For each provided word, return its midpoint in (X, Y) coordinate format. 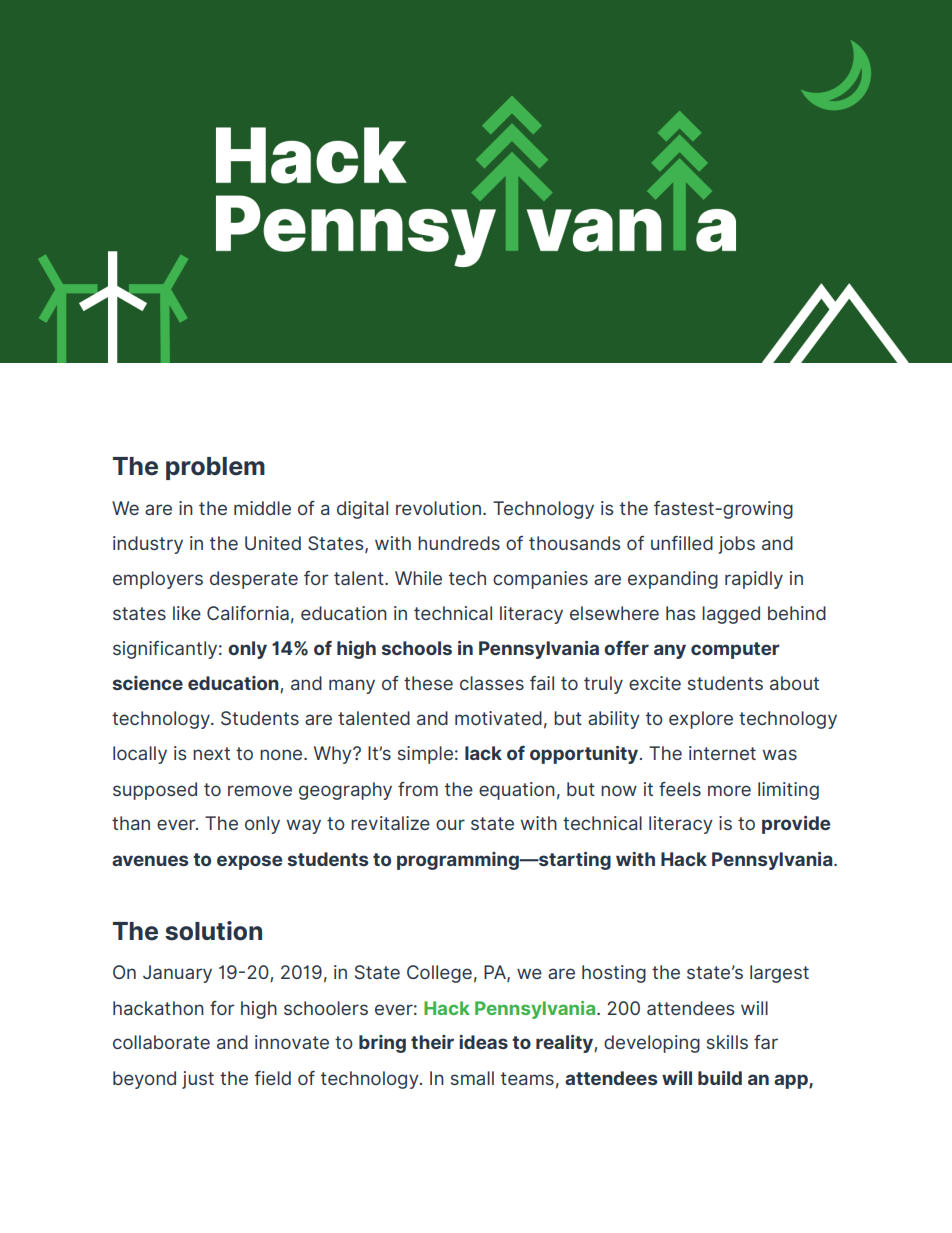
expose (249, 862)
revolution (438, 508)
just (198, 1080)
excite (655, 683)
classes (492, 683)
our (450, 824)
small (472, 1078)
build (720, 1078)
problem (215, 468)
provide (796, 825)
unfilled (682, 543)
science (147, 683)
